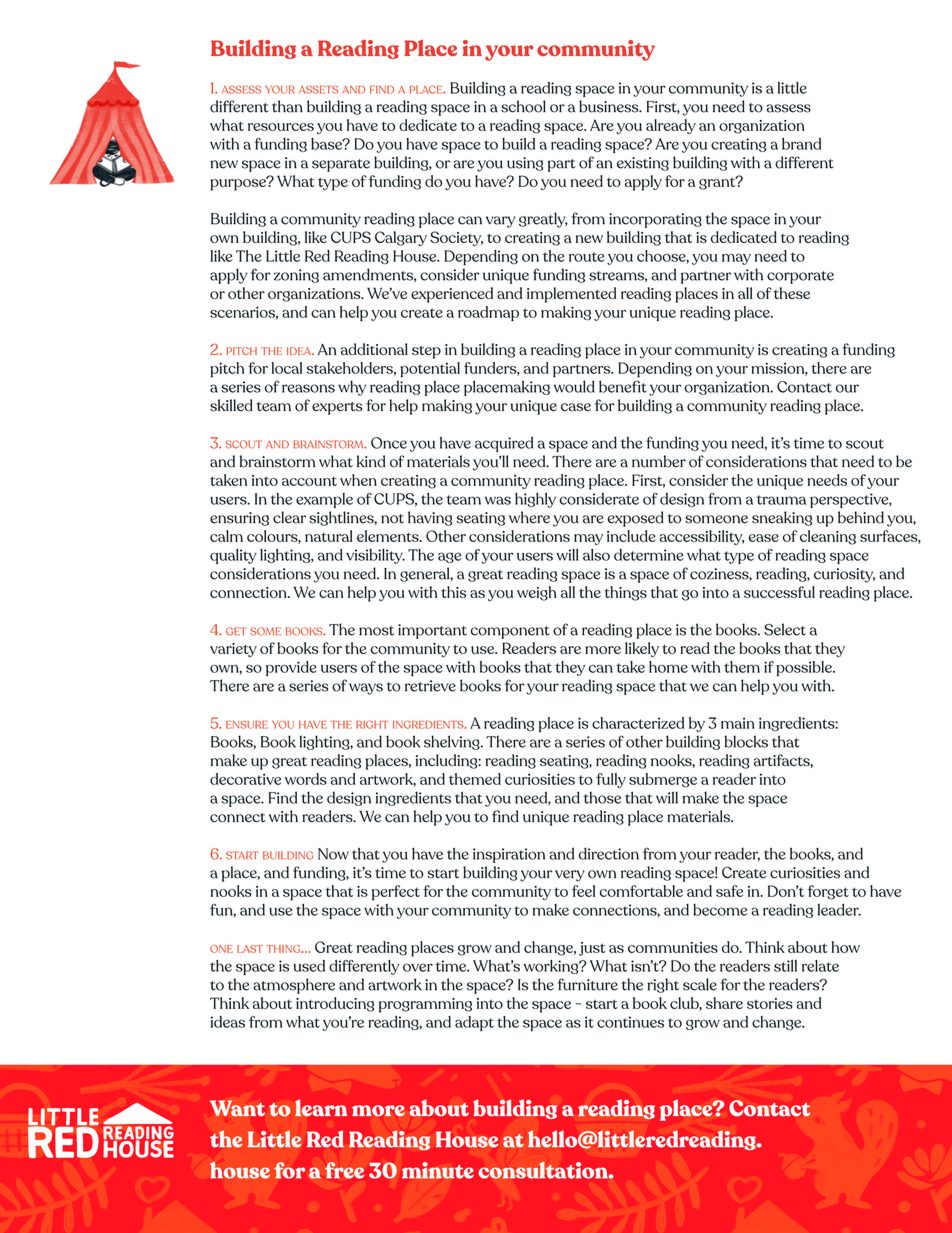 Image resolution: width=952 pixels, height=1233 pixels. Describe the element at coordinates (321, 1108) in the page. I see `learn` at that location.
